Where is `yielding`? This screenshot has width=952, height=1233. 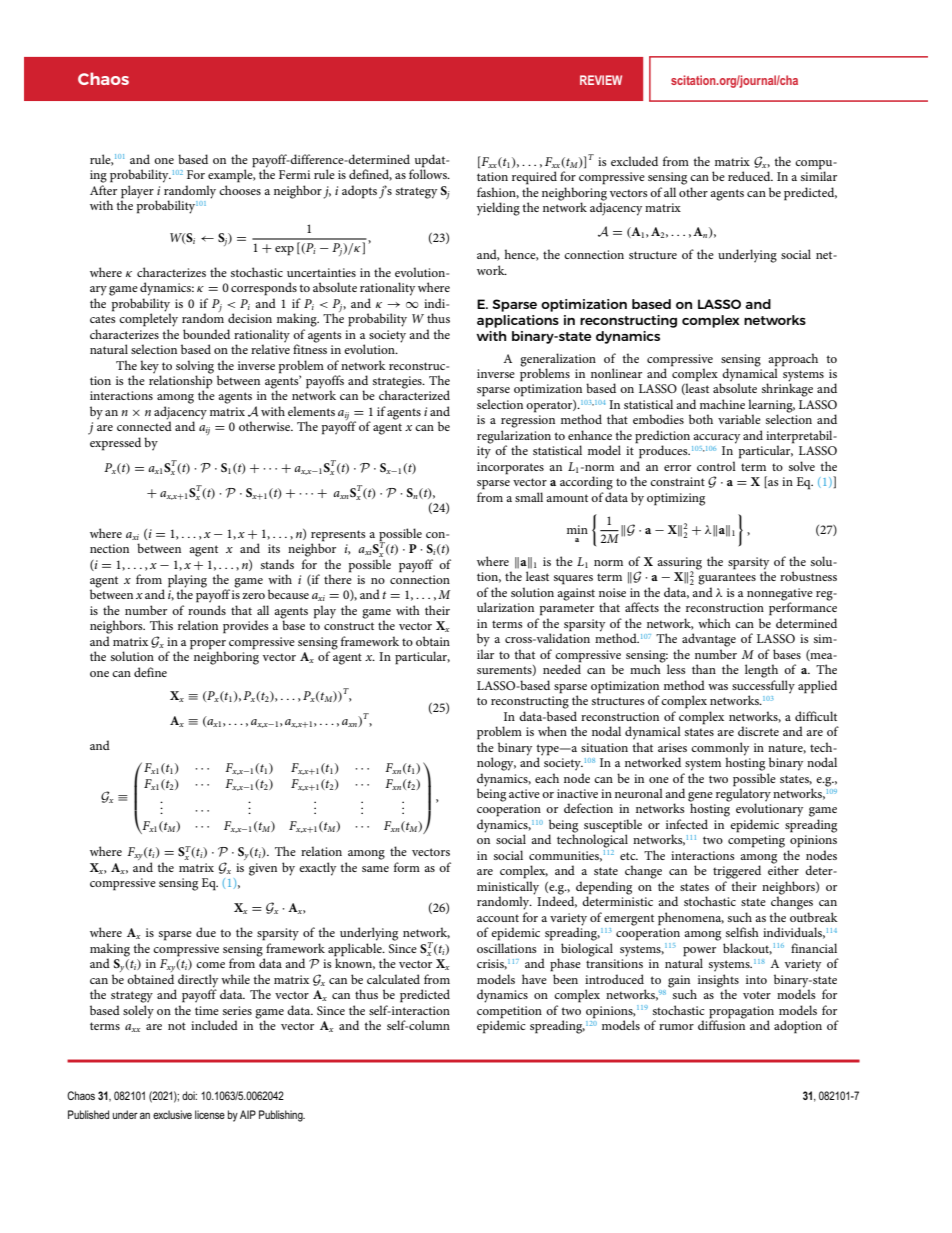 yielding is located at coordinates (498, 209).
